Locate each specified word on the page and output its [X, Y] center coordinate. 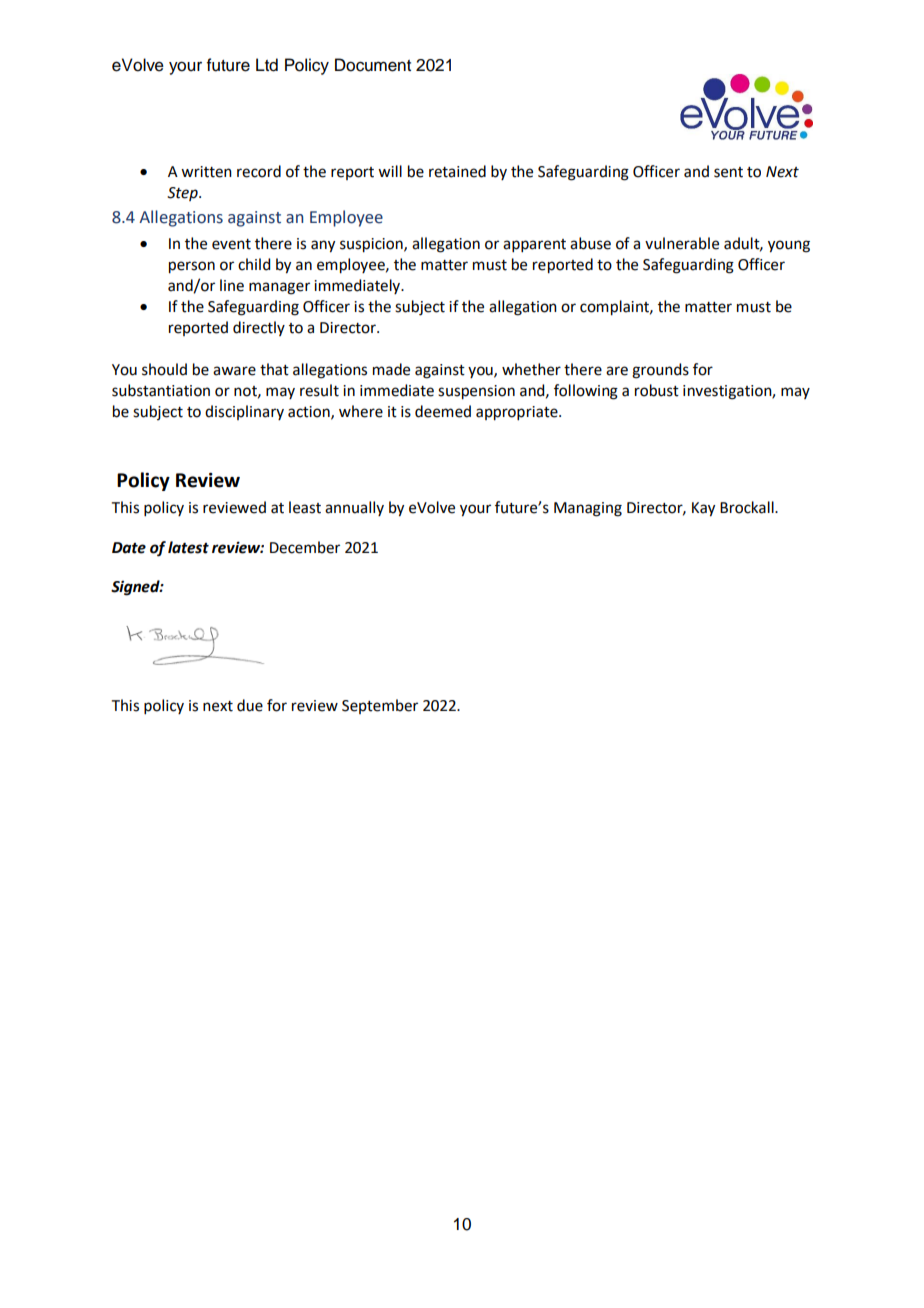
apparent [534, 245]
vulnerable [682, 243]
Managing [588, 509]
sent [728, 172]
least [305, 507]
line [232, 285]
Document [373, 65]
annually [354, 508]
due [250, 705]
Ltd [267, 65]
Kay [703, 509]
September [380, 706]
